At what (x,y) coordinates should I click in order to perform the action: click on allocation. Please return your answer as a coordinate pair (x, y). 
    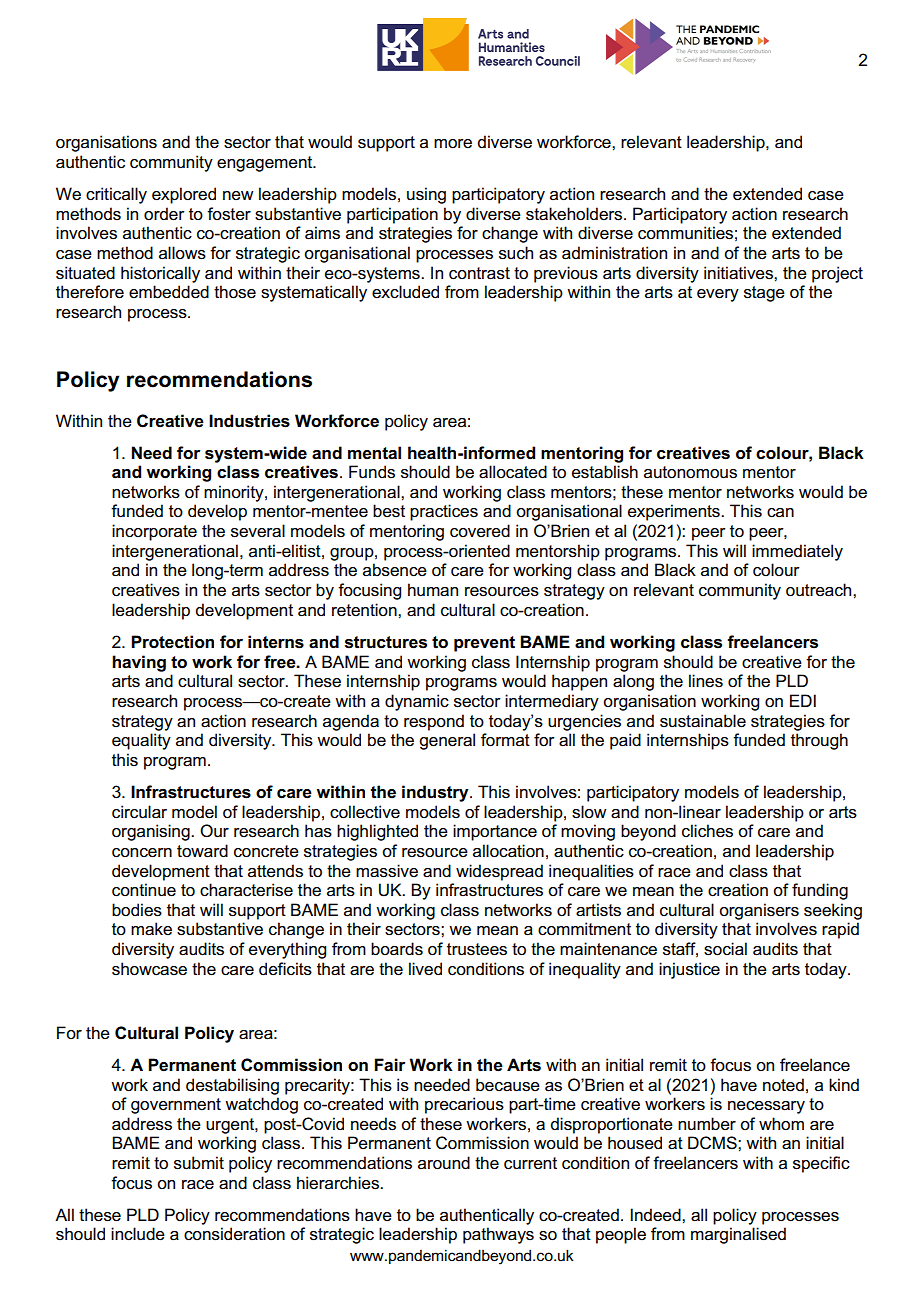
    Looking at the image, I should click on (508, 851).
